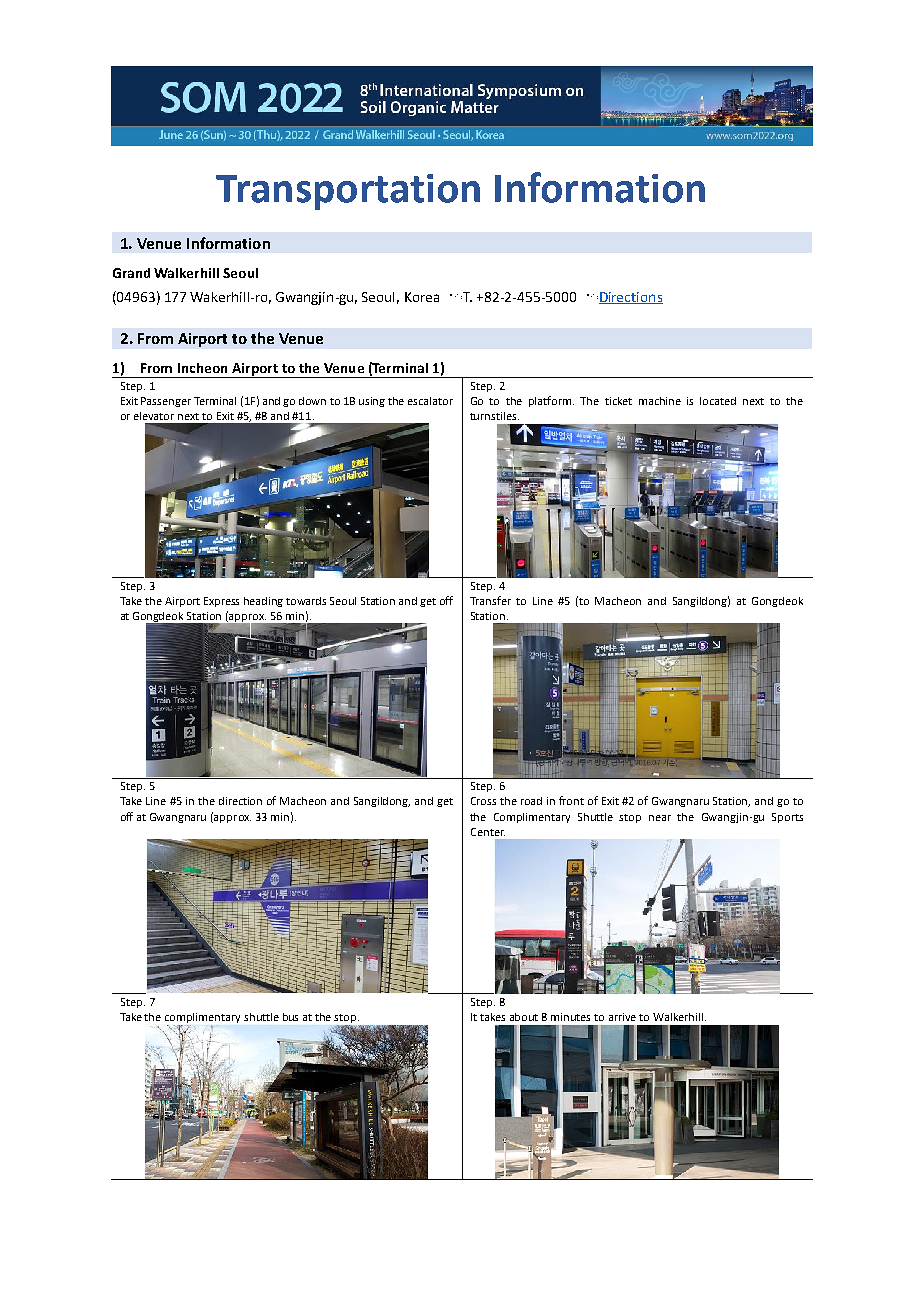 The height and width of the screenshot is (1308, 924). What do you see at coordinates (622, 1017) in the screenshot?
I see `arrive` at bounding box center [622, 1017].
